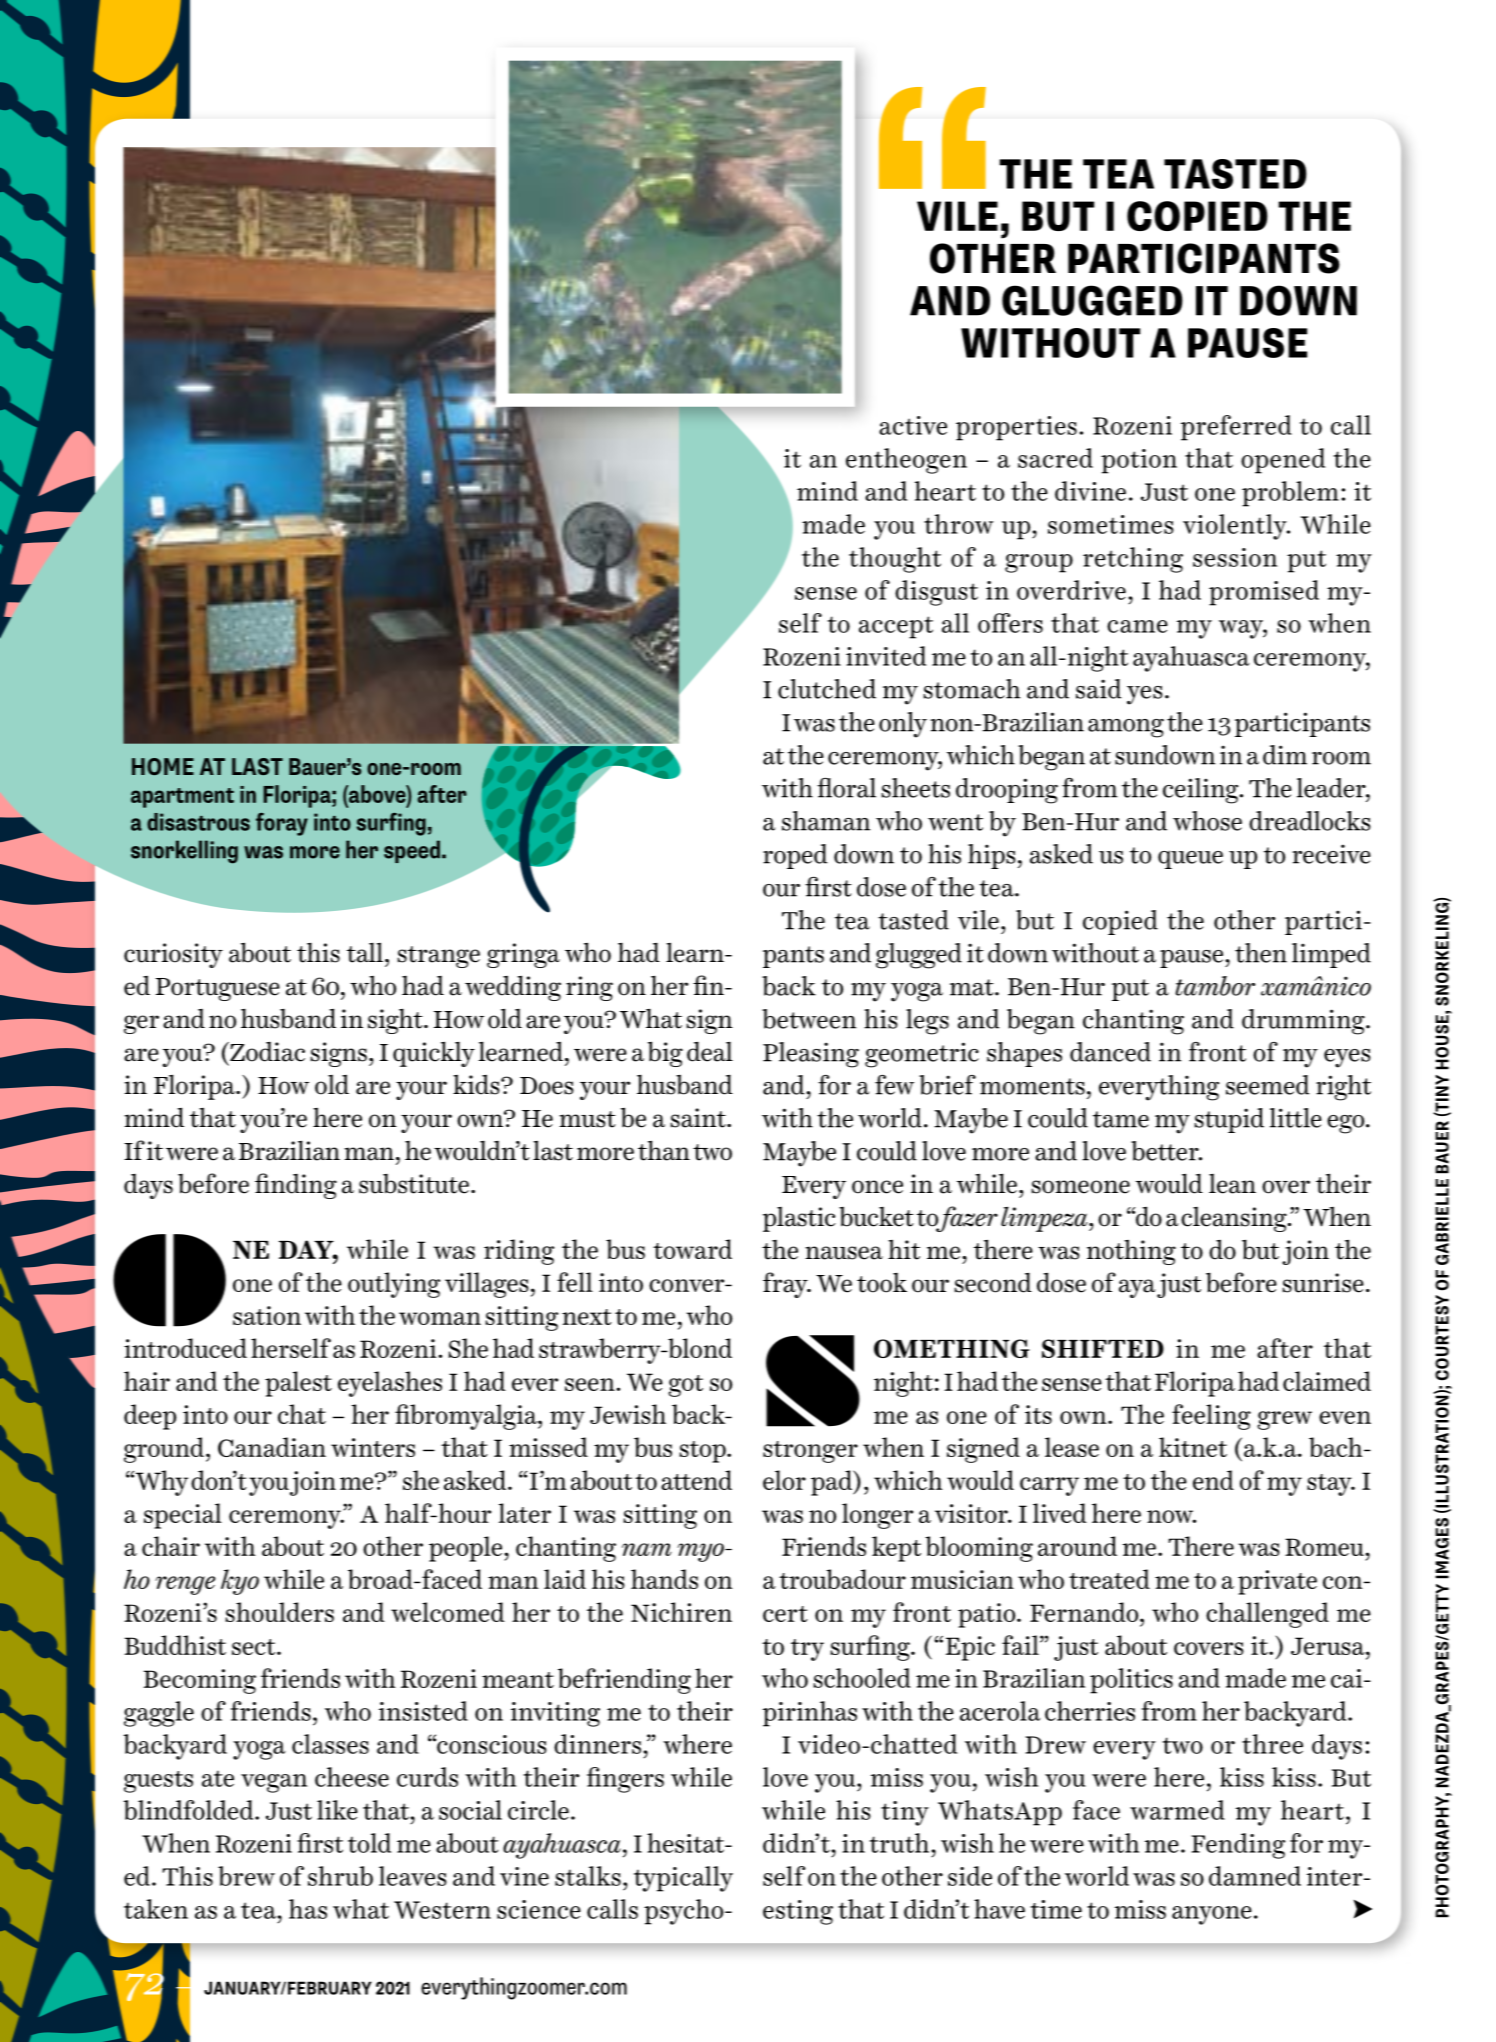  I want to click on foray, so click(282, 824).
